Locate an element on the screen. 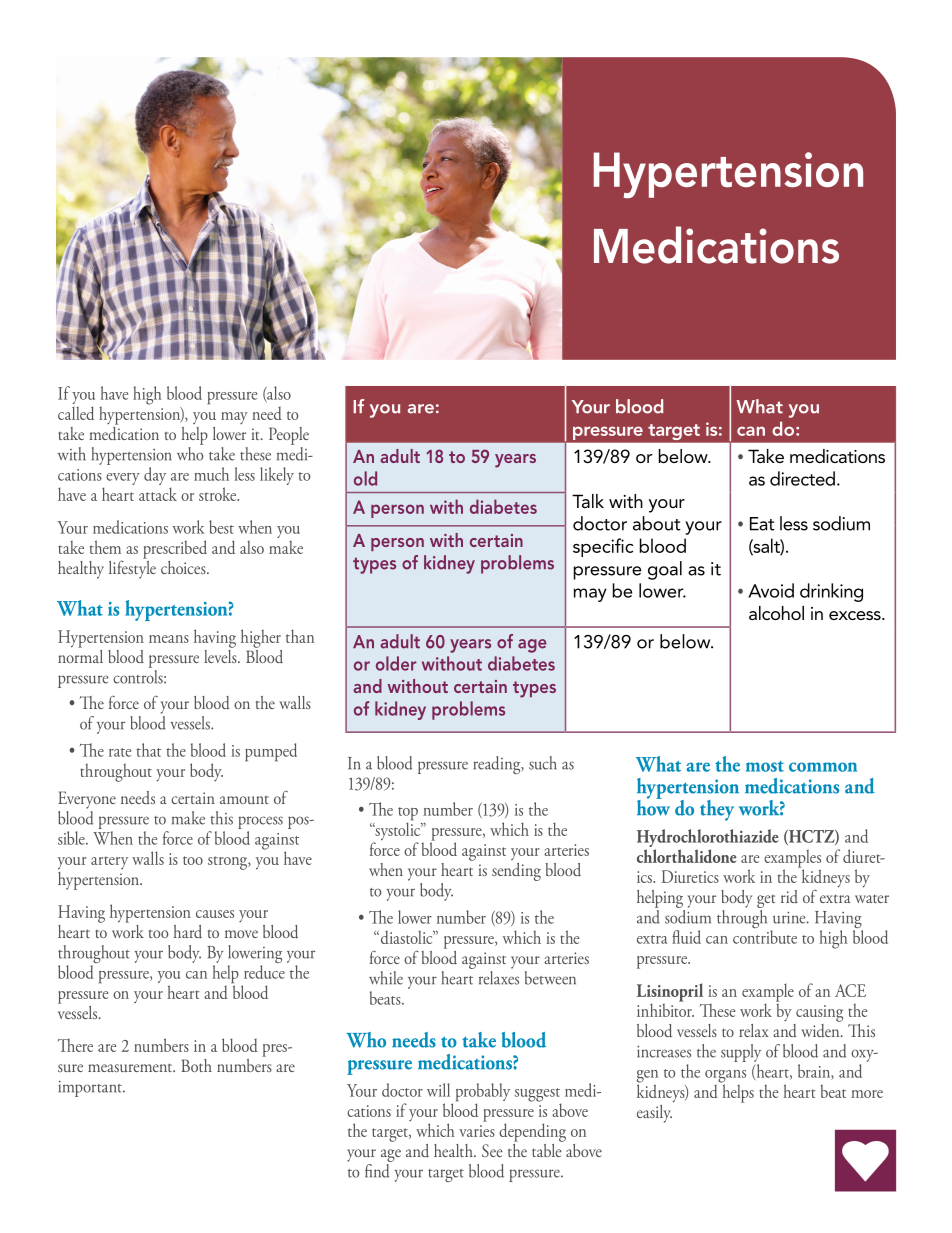  causes is located at coordinates (215, 914).
